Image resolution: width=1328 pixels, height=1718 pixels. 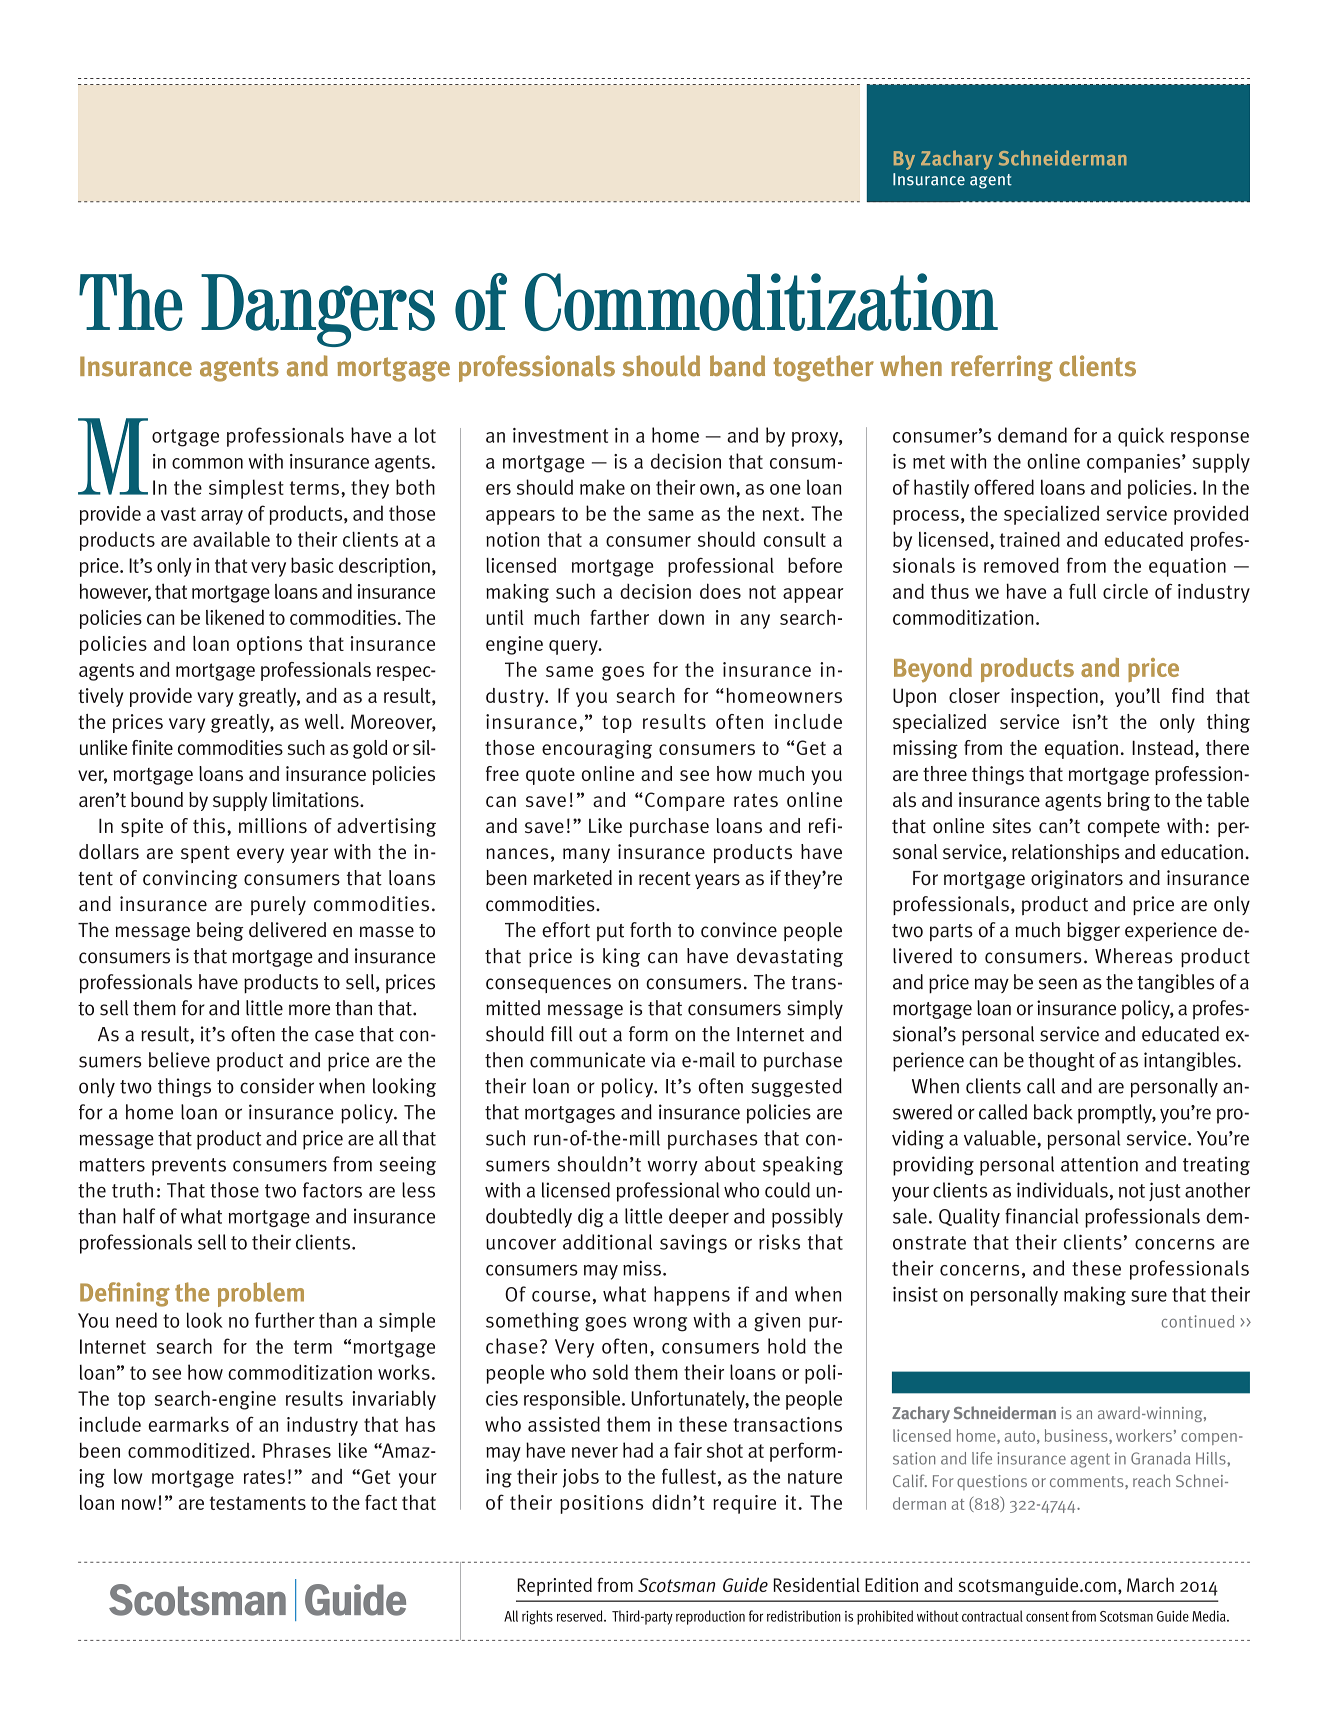 I want to click on referring, so click(x=1002, y=368).
